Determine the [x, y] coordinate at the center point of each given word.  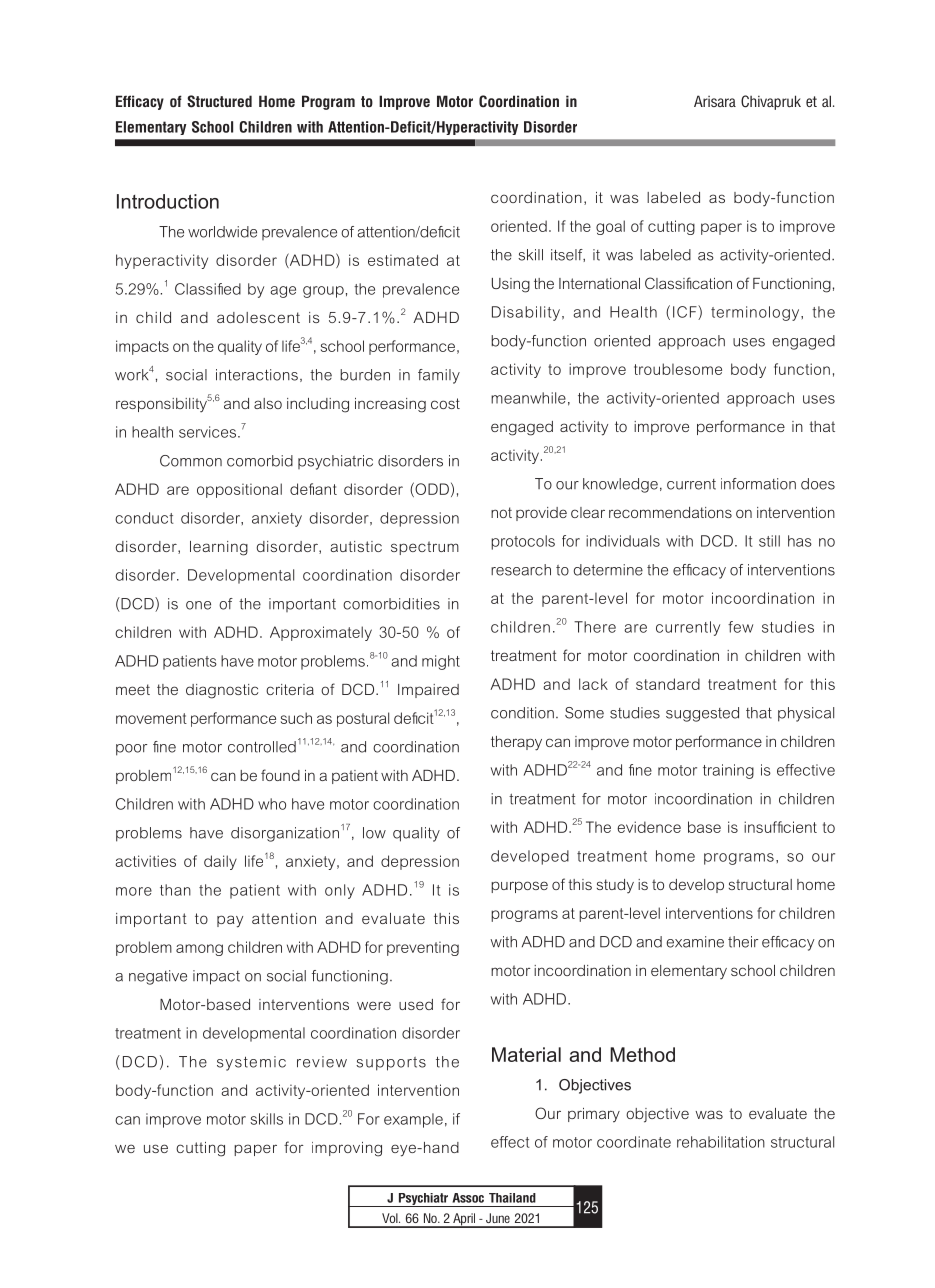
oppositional [239, 490]
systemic [251, 1063]
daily [220, 862]
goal [610, 227]
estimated [403, 260]
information [758, 484]
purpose [519, 887]
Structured [219, 101]
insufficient [780, 827]
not [501, 512]
